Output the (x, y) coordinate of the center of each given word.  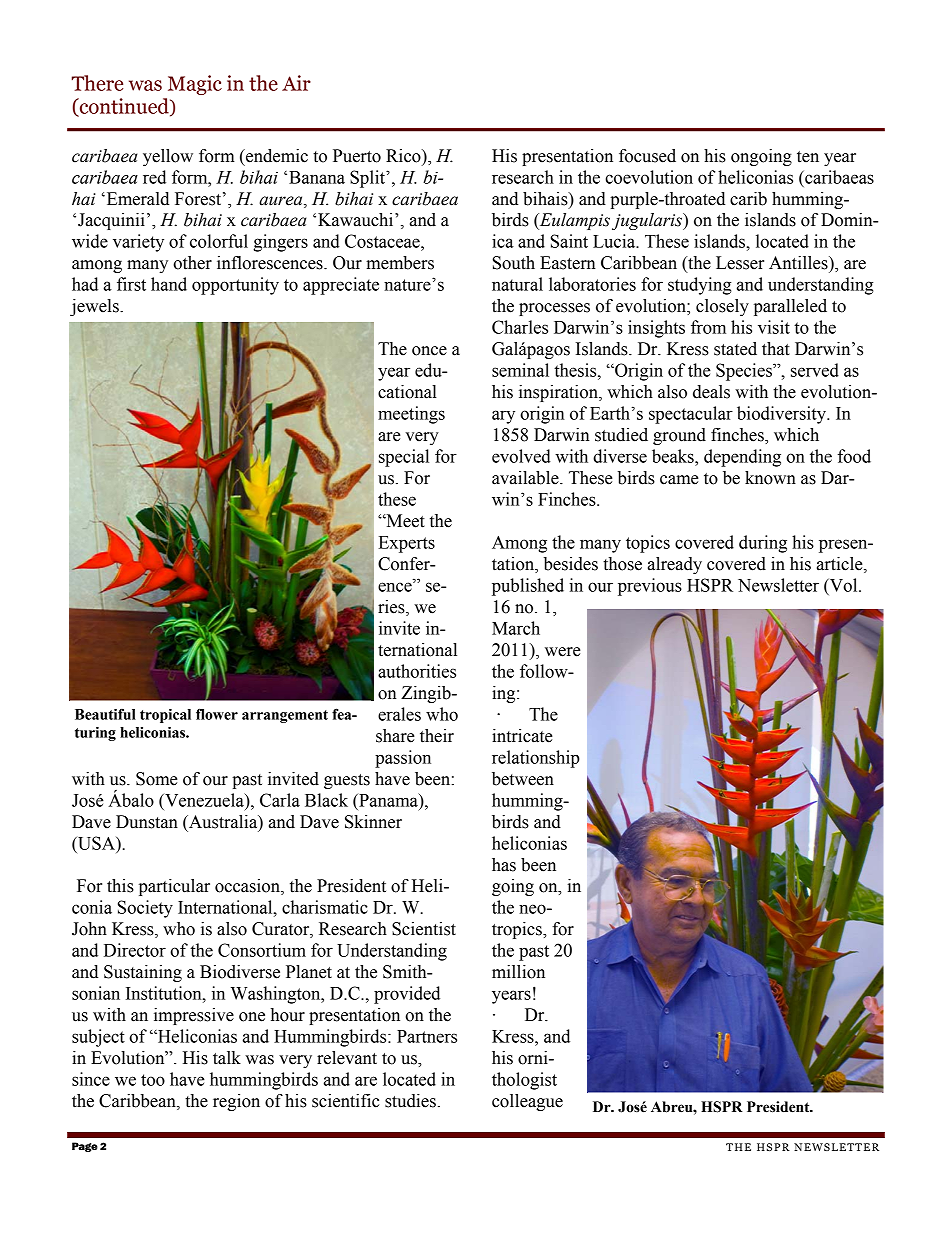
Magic (195, 85)
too (153, 1080)
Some (157, 779)
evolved (521, 456)
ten (808, 157)
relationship (536, 759)
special (404, 458)
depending (742, 458)
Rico (404, 156)
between (523, 779)
